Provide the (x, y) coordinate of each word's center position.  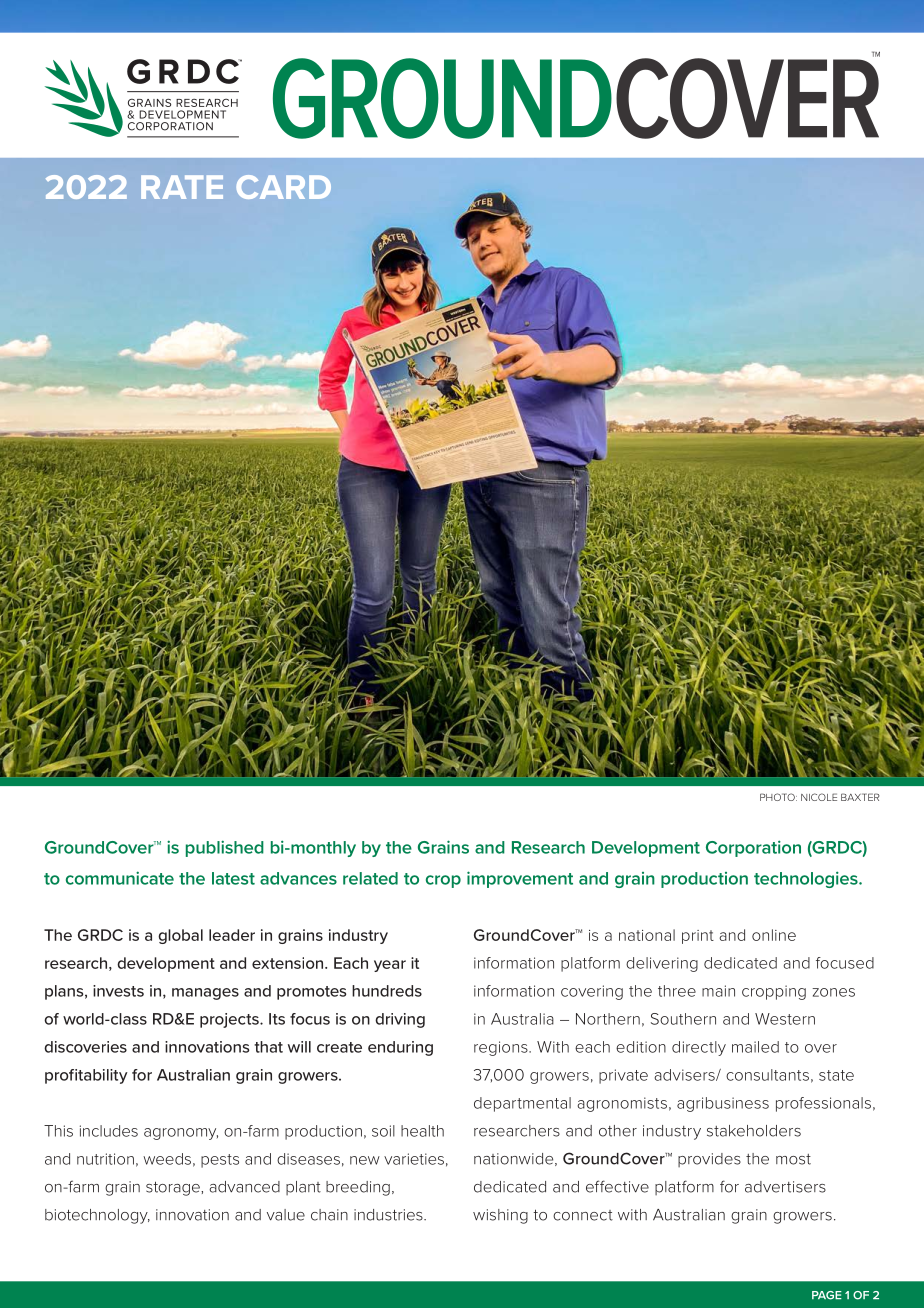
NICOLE (819, 797)
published (225, 848)
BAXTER (860, 797)
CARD (283, 187)
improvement (520, 879)
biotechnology (97, 1216)
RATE (182, 187)
